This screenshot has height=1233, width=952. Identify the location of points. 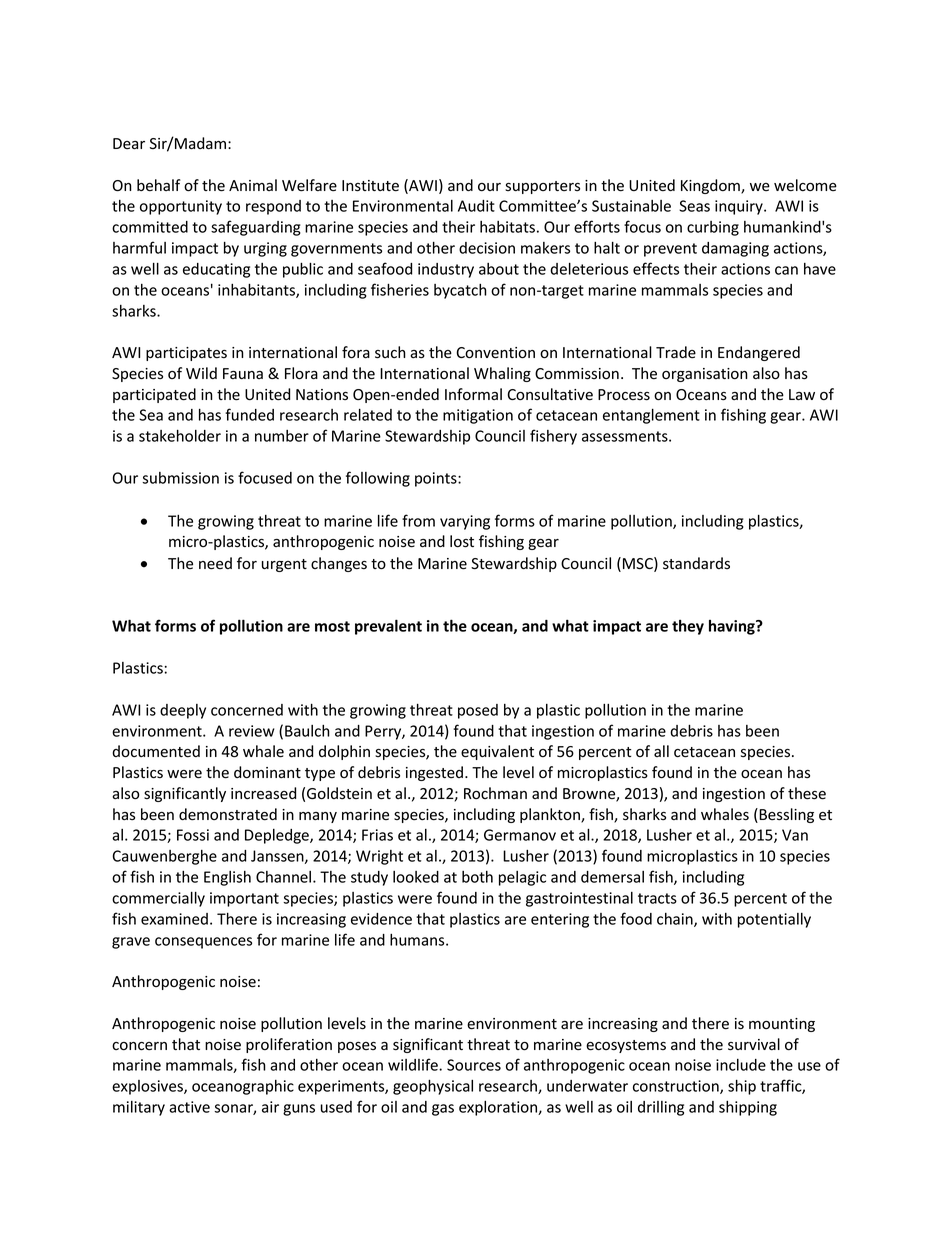
(437, 479).
